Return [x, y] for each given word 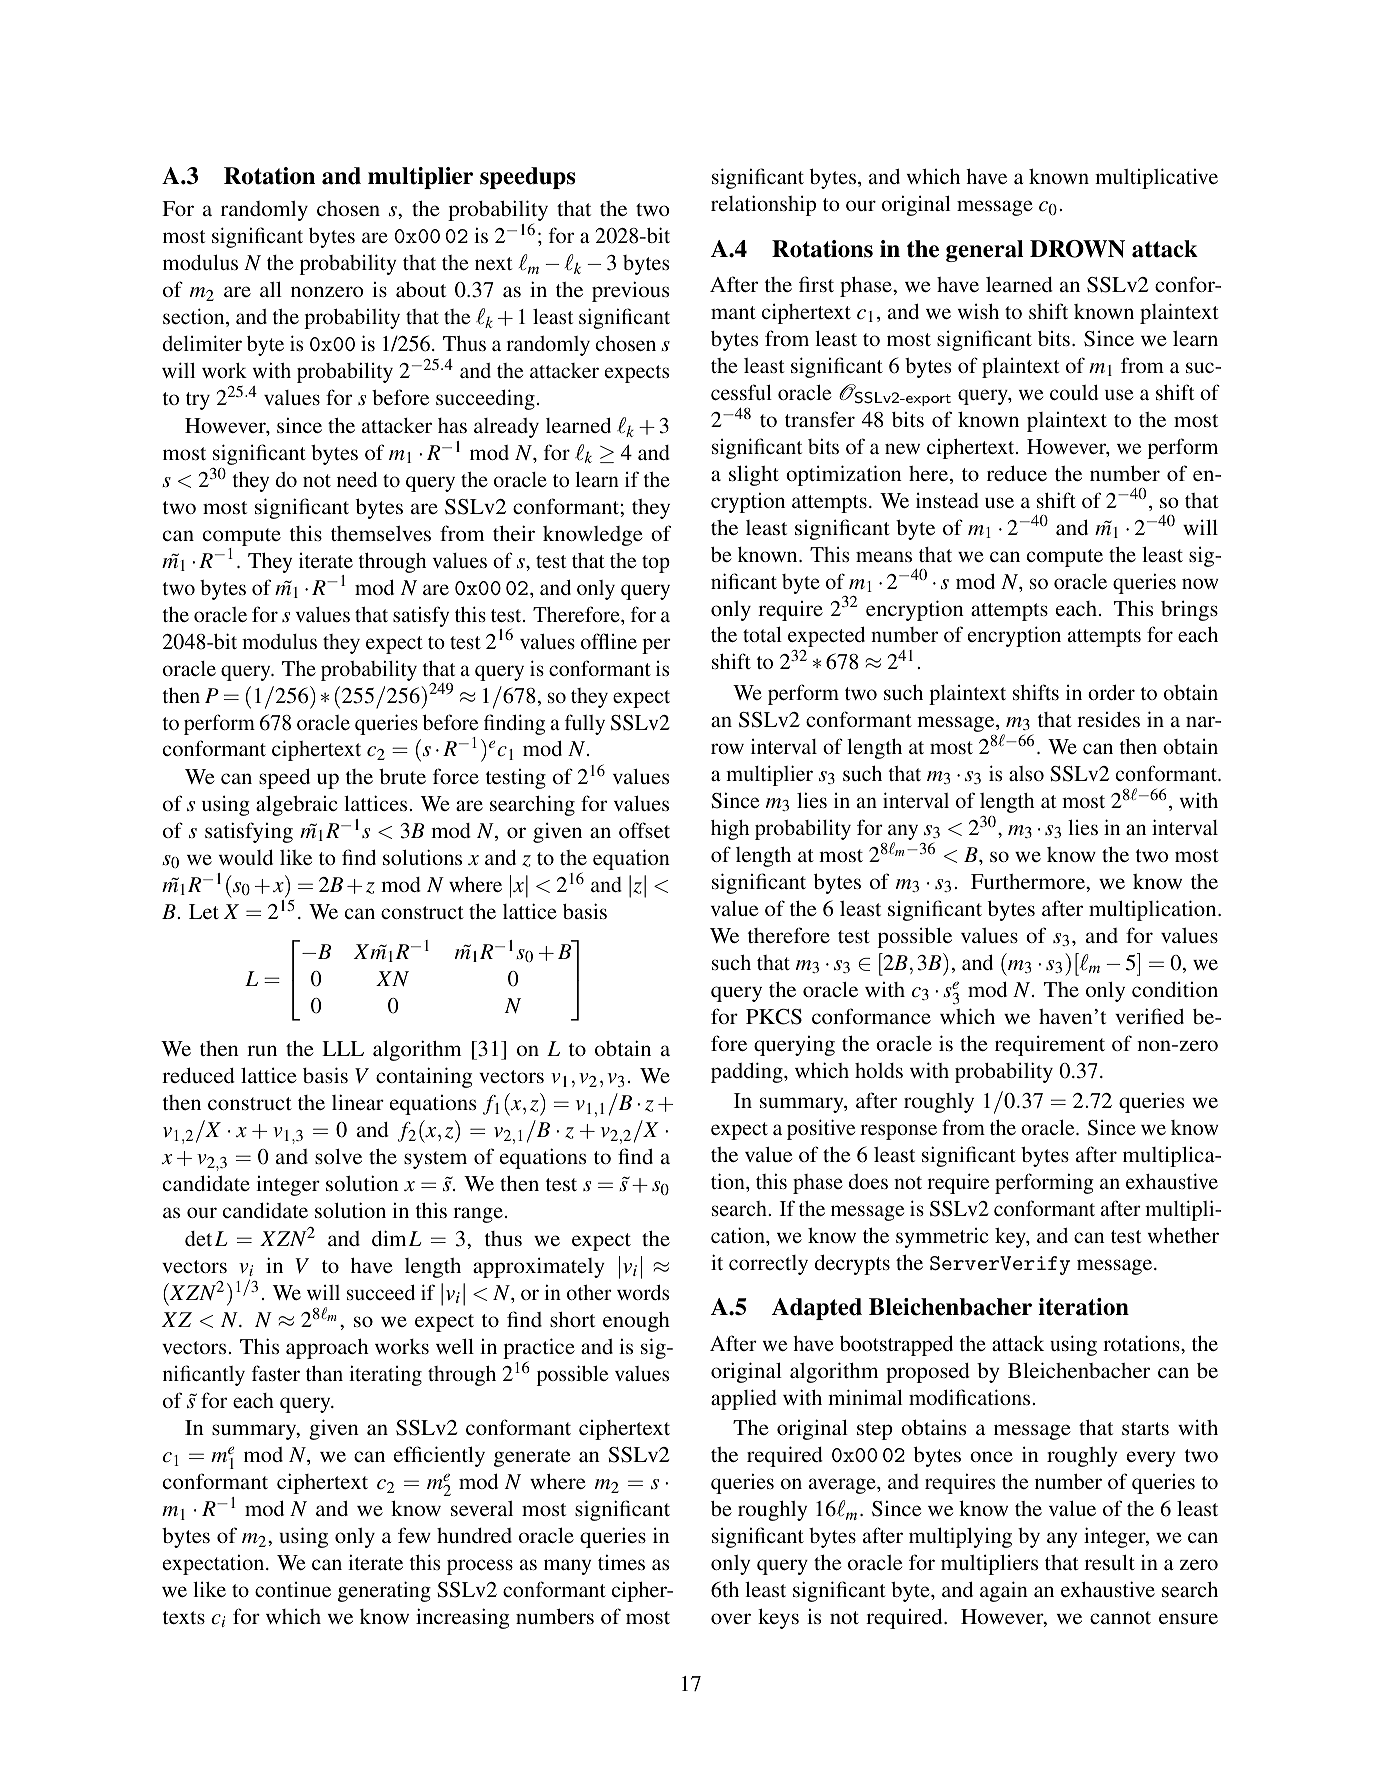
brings [1189, 610]
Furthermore [1029, 881]
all [271, 289]
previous [630, 291]
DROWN [1077, 249]
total [762, 634]
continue [293, 1589]
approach [327, 1348]
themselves [381, 533]
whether [1183, 1235]
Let [204, 911]
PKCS [774, 1017]
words [643, 1292]
